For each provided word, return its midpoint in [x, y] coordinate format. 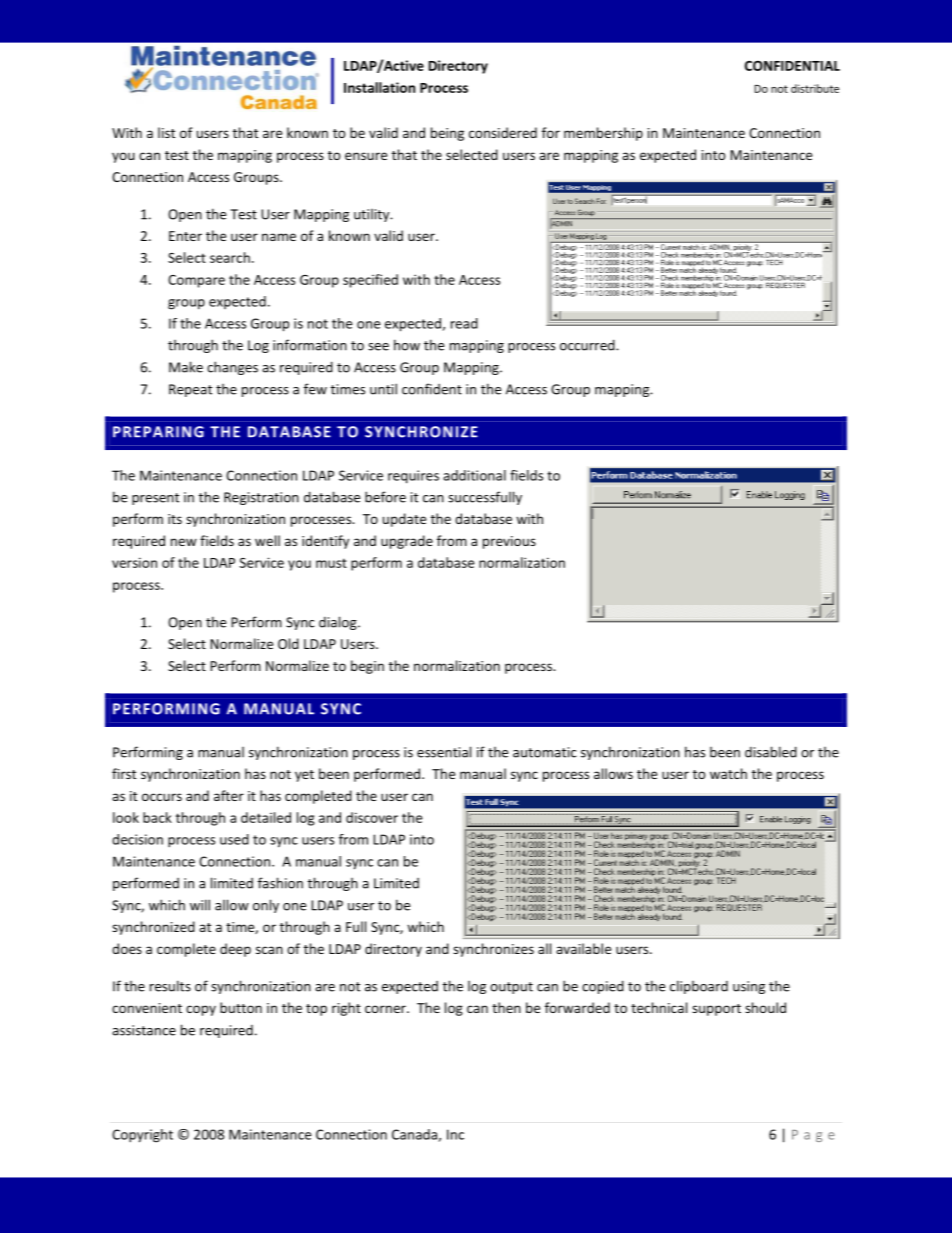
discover [372, 817]
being [447, 134]
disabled [771, 752]
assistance [144, 1030]
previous [509, 542]
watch [728, 773]
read [464, 323]
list [166, 132]
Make [186, 367]
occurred [588, 345]
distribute [815, 88]
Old [288, 643]
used [234, 839]
